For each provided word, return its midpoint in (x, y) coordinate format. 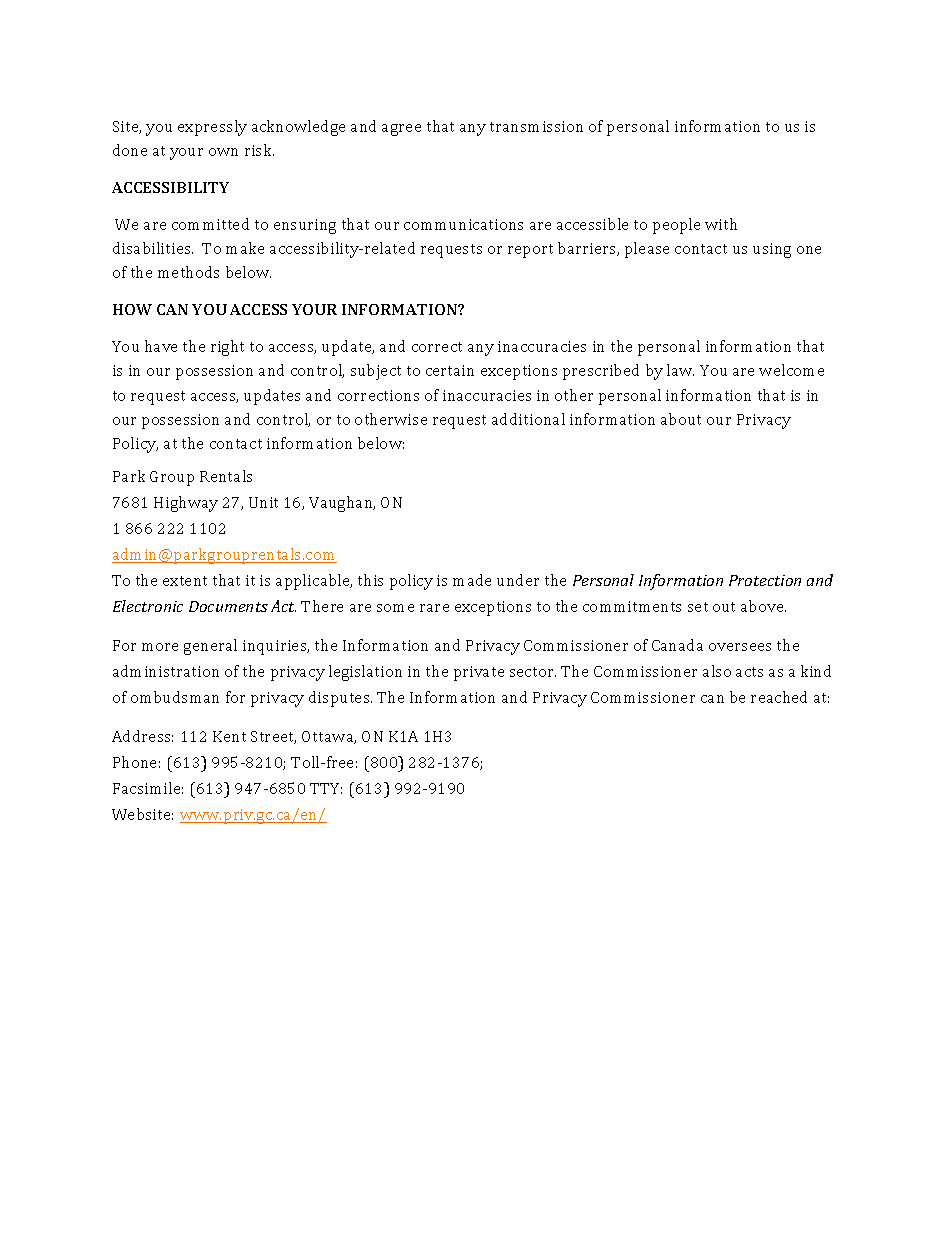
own (223, 152)
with (721, 224)
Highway (186, 504)
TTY (326, 788)
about (681, 419)
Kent (229, 736)
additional (528, 419)
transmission (536, 126)
